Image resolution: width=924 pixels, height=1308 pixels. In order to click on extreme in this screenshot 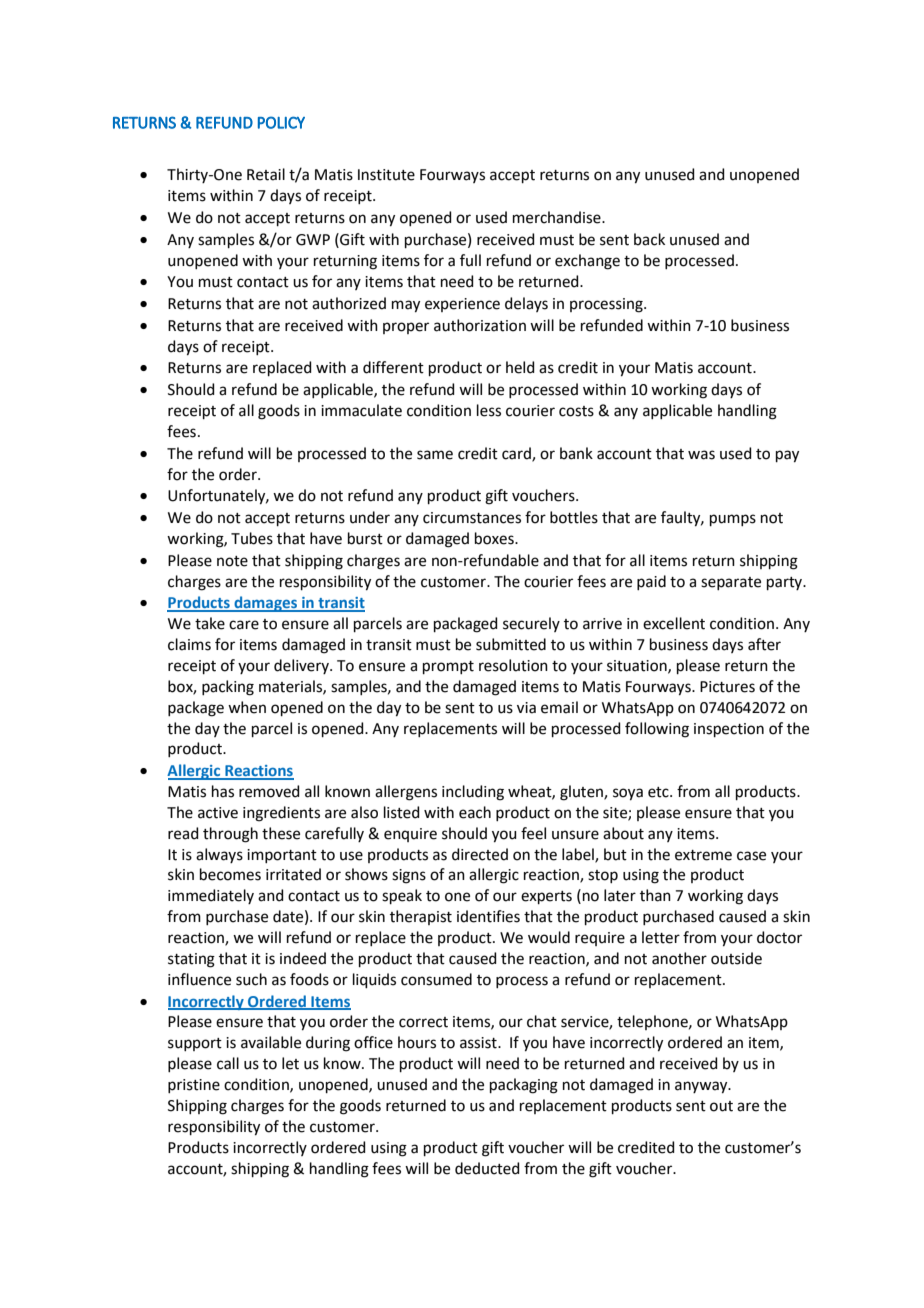, I will do `click(703, 855)`.
